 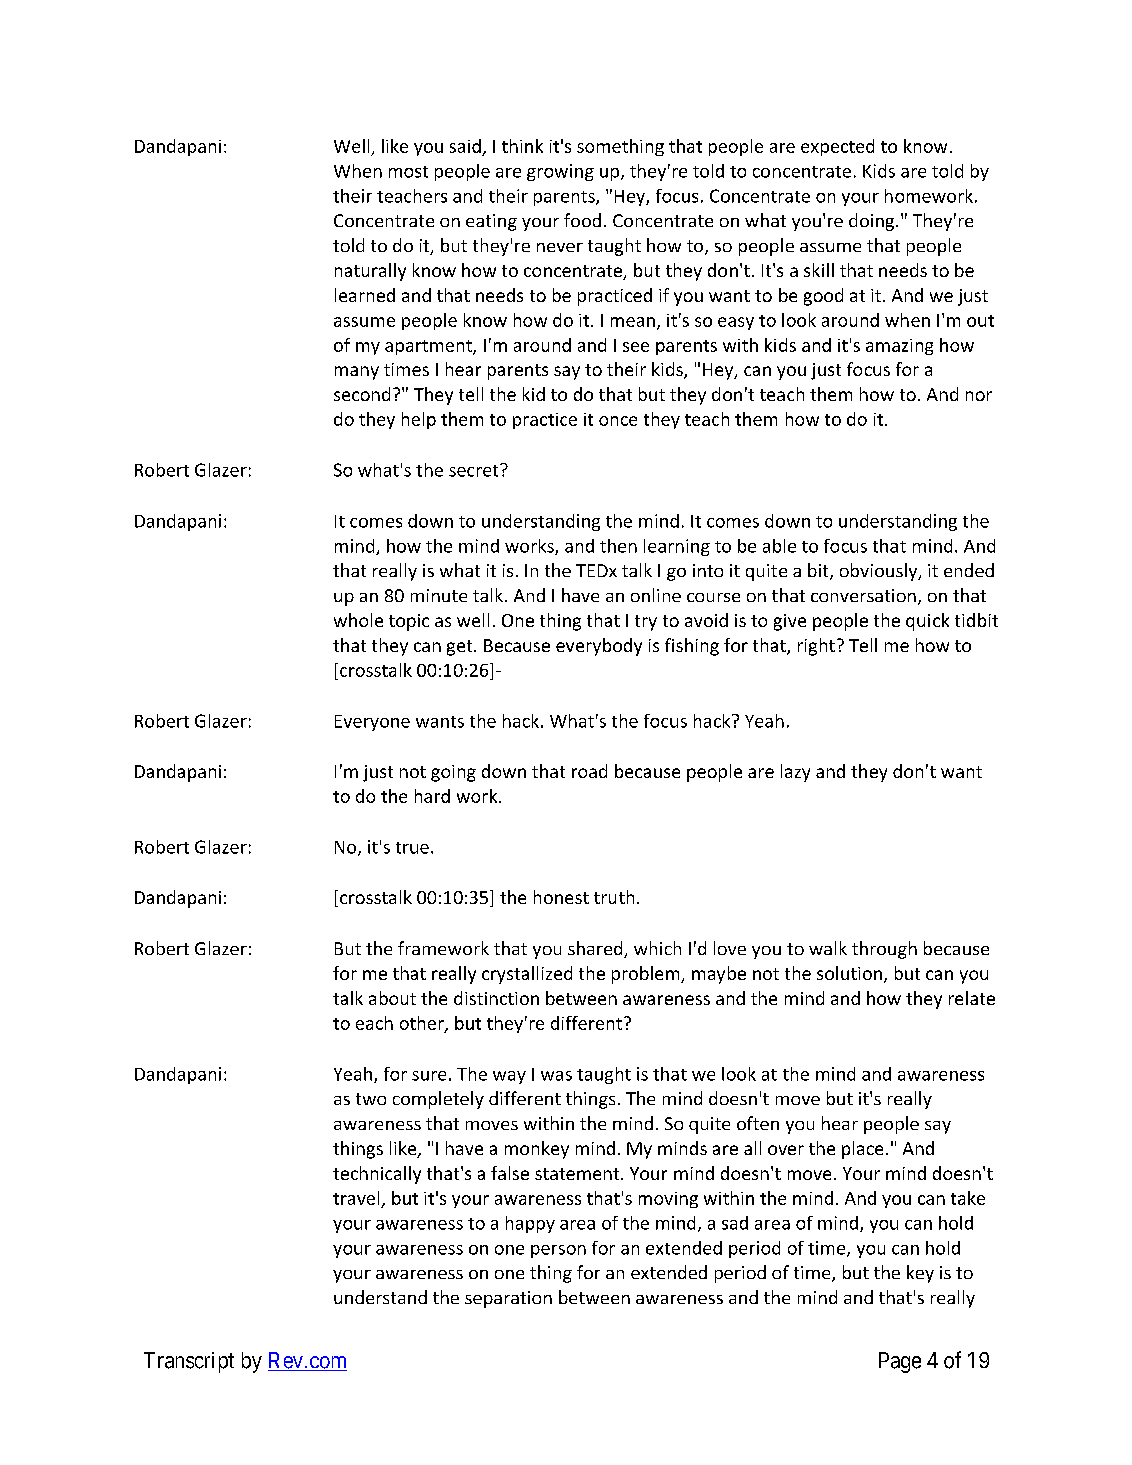 I want to click on whole, so click(x=358, y=620).
